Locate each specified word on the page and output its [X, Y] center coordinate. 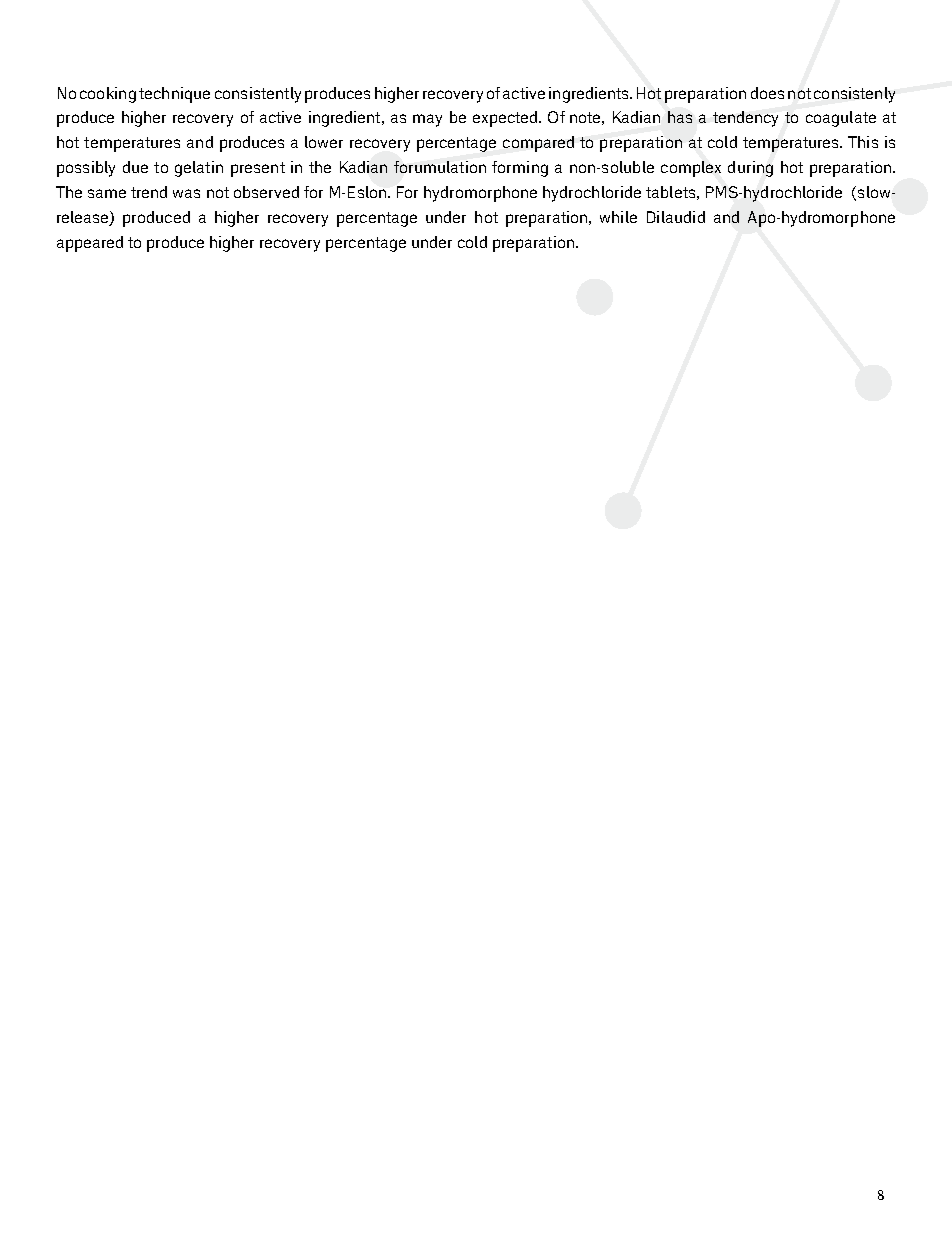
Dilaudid [676, 217]
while [618, 217]
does [767, 93]
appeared [90, 244]
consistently [258, 95]
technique [174, 95]
